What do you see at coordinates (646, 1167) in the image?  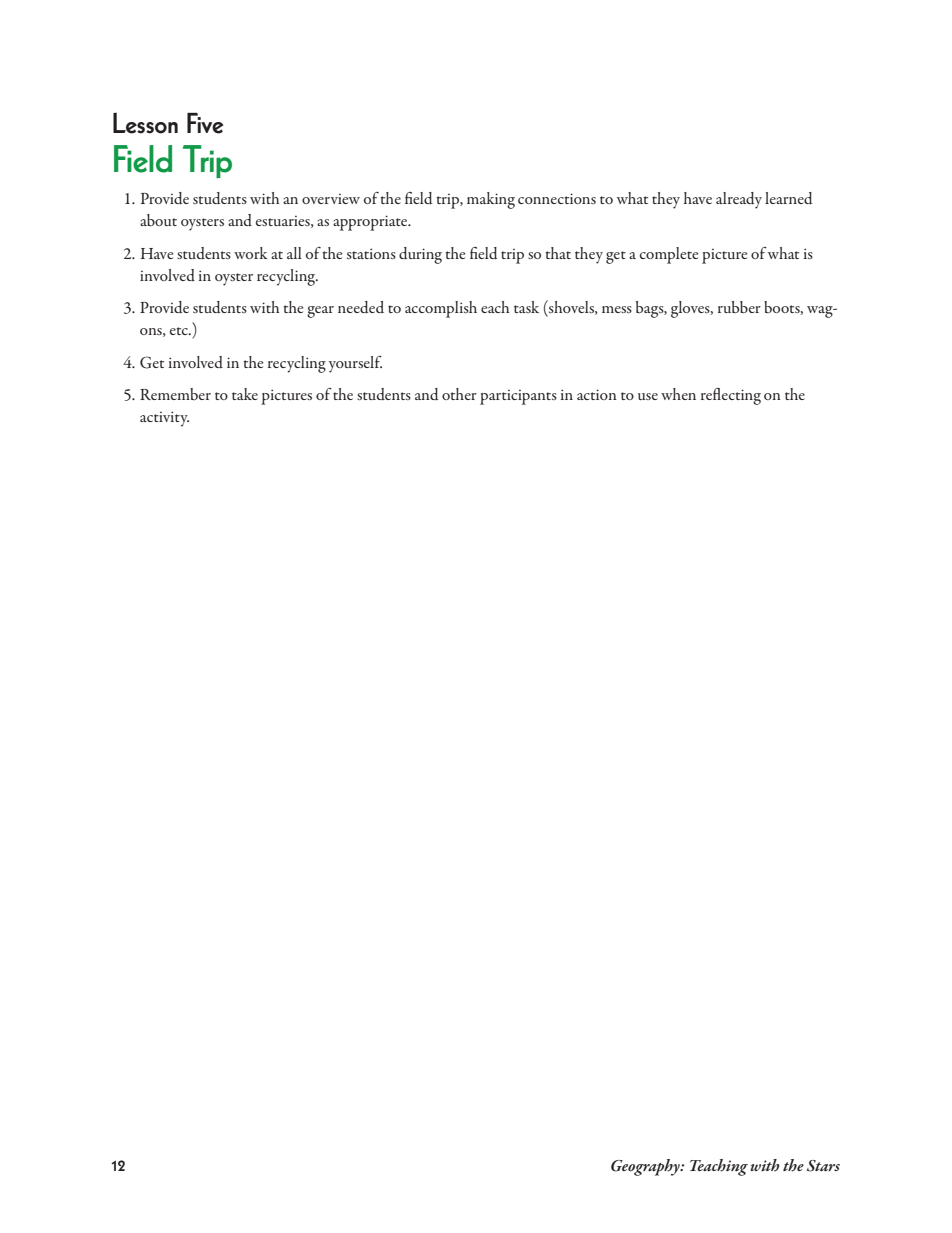 I see `Geography` at bounding box center [646, 1167].
